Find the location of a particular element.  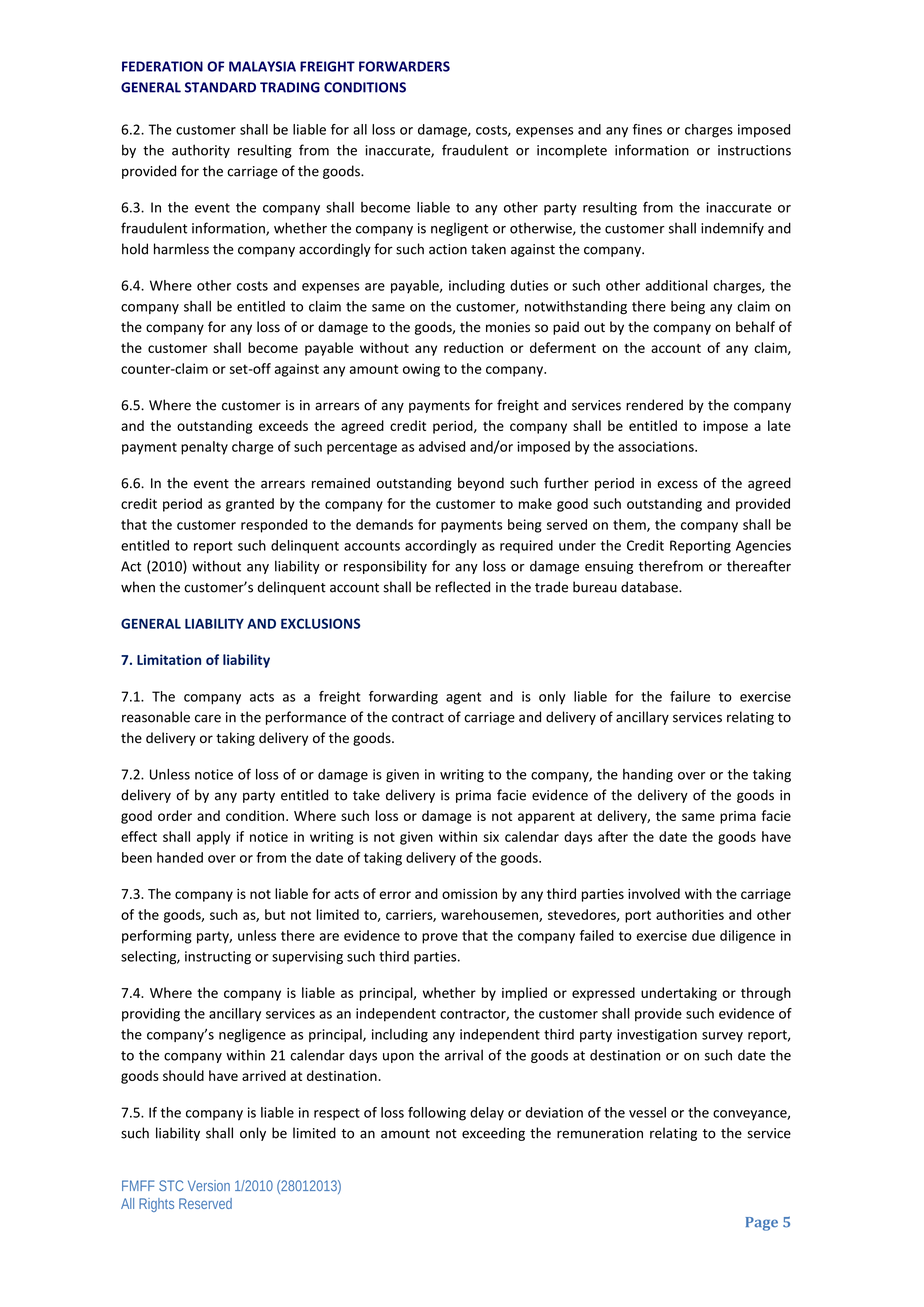

exceeding is located at coordinates (493, 1134).
